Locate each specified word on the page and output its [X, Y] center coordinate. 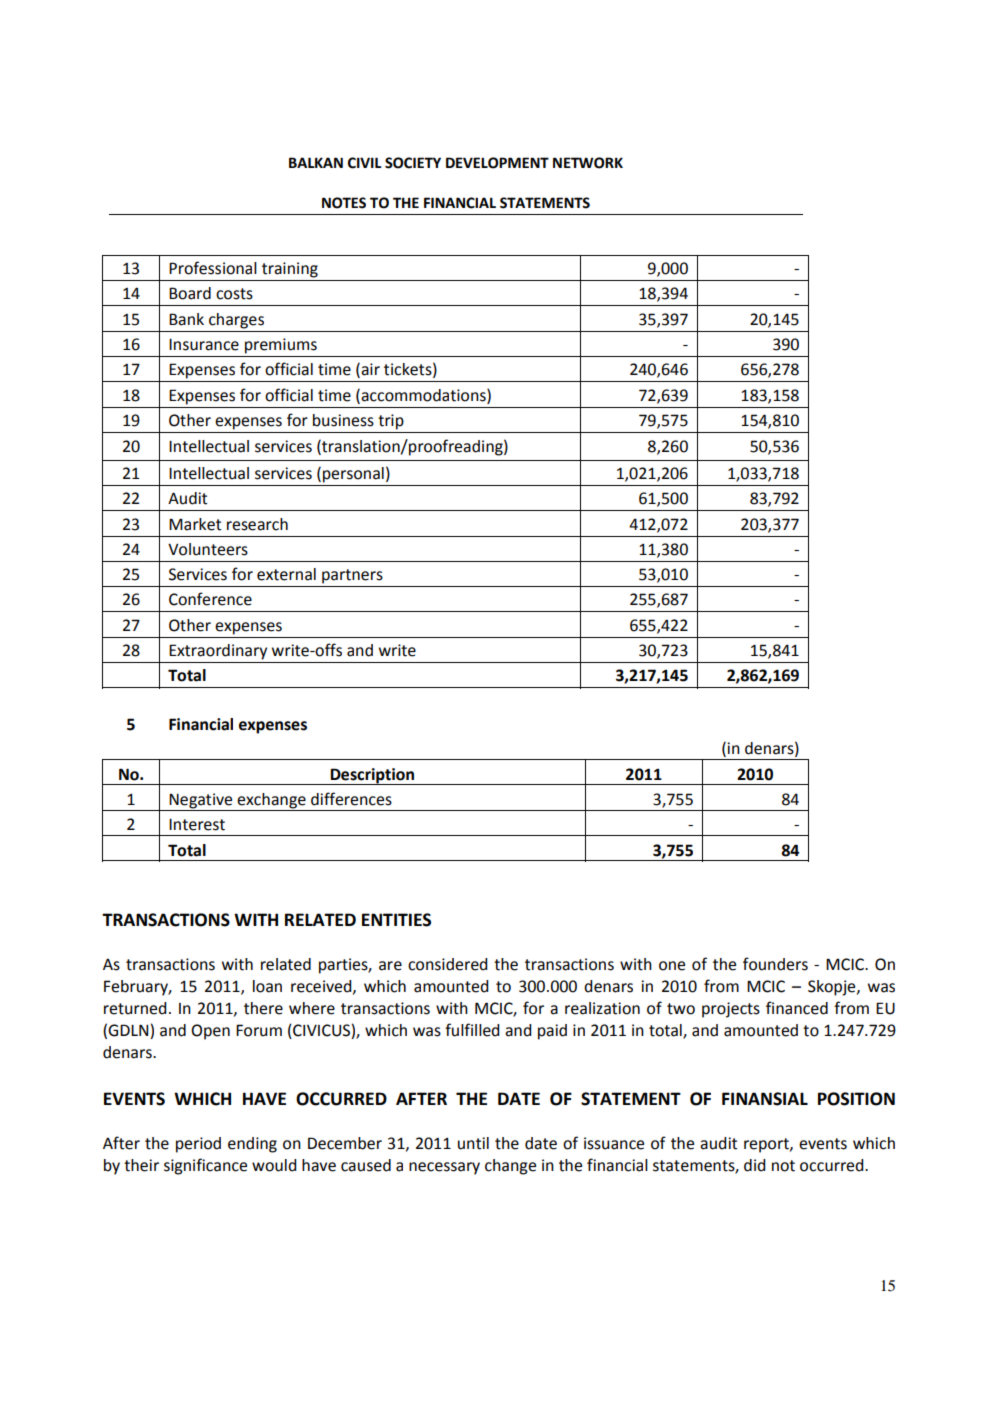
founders [775, 964]
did [755, 1165]
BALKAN [316, 162]
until [473, 1143]
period [198, 1145]
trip [391, 422]
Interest [197, 825]
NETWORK [588, 163]
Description [372, 776]
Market [195, 524]
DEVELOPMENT [497, 163]
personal [353, 475]
